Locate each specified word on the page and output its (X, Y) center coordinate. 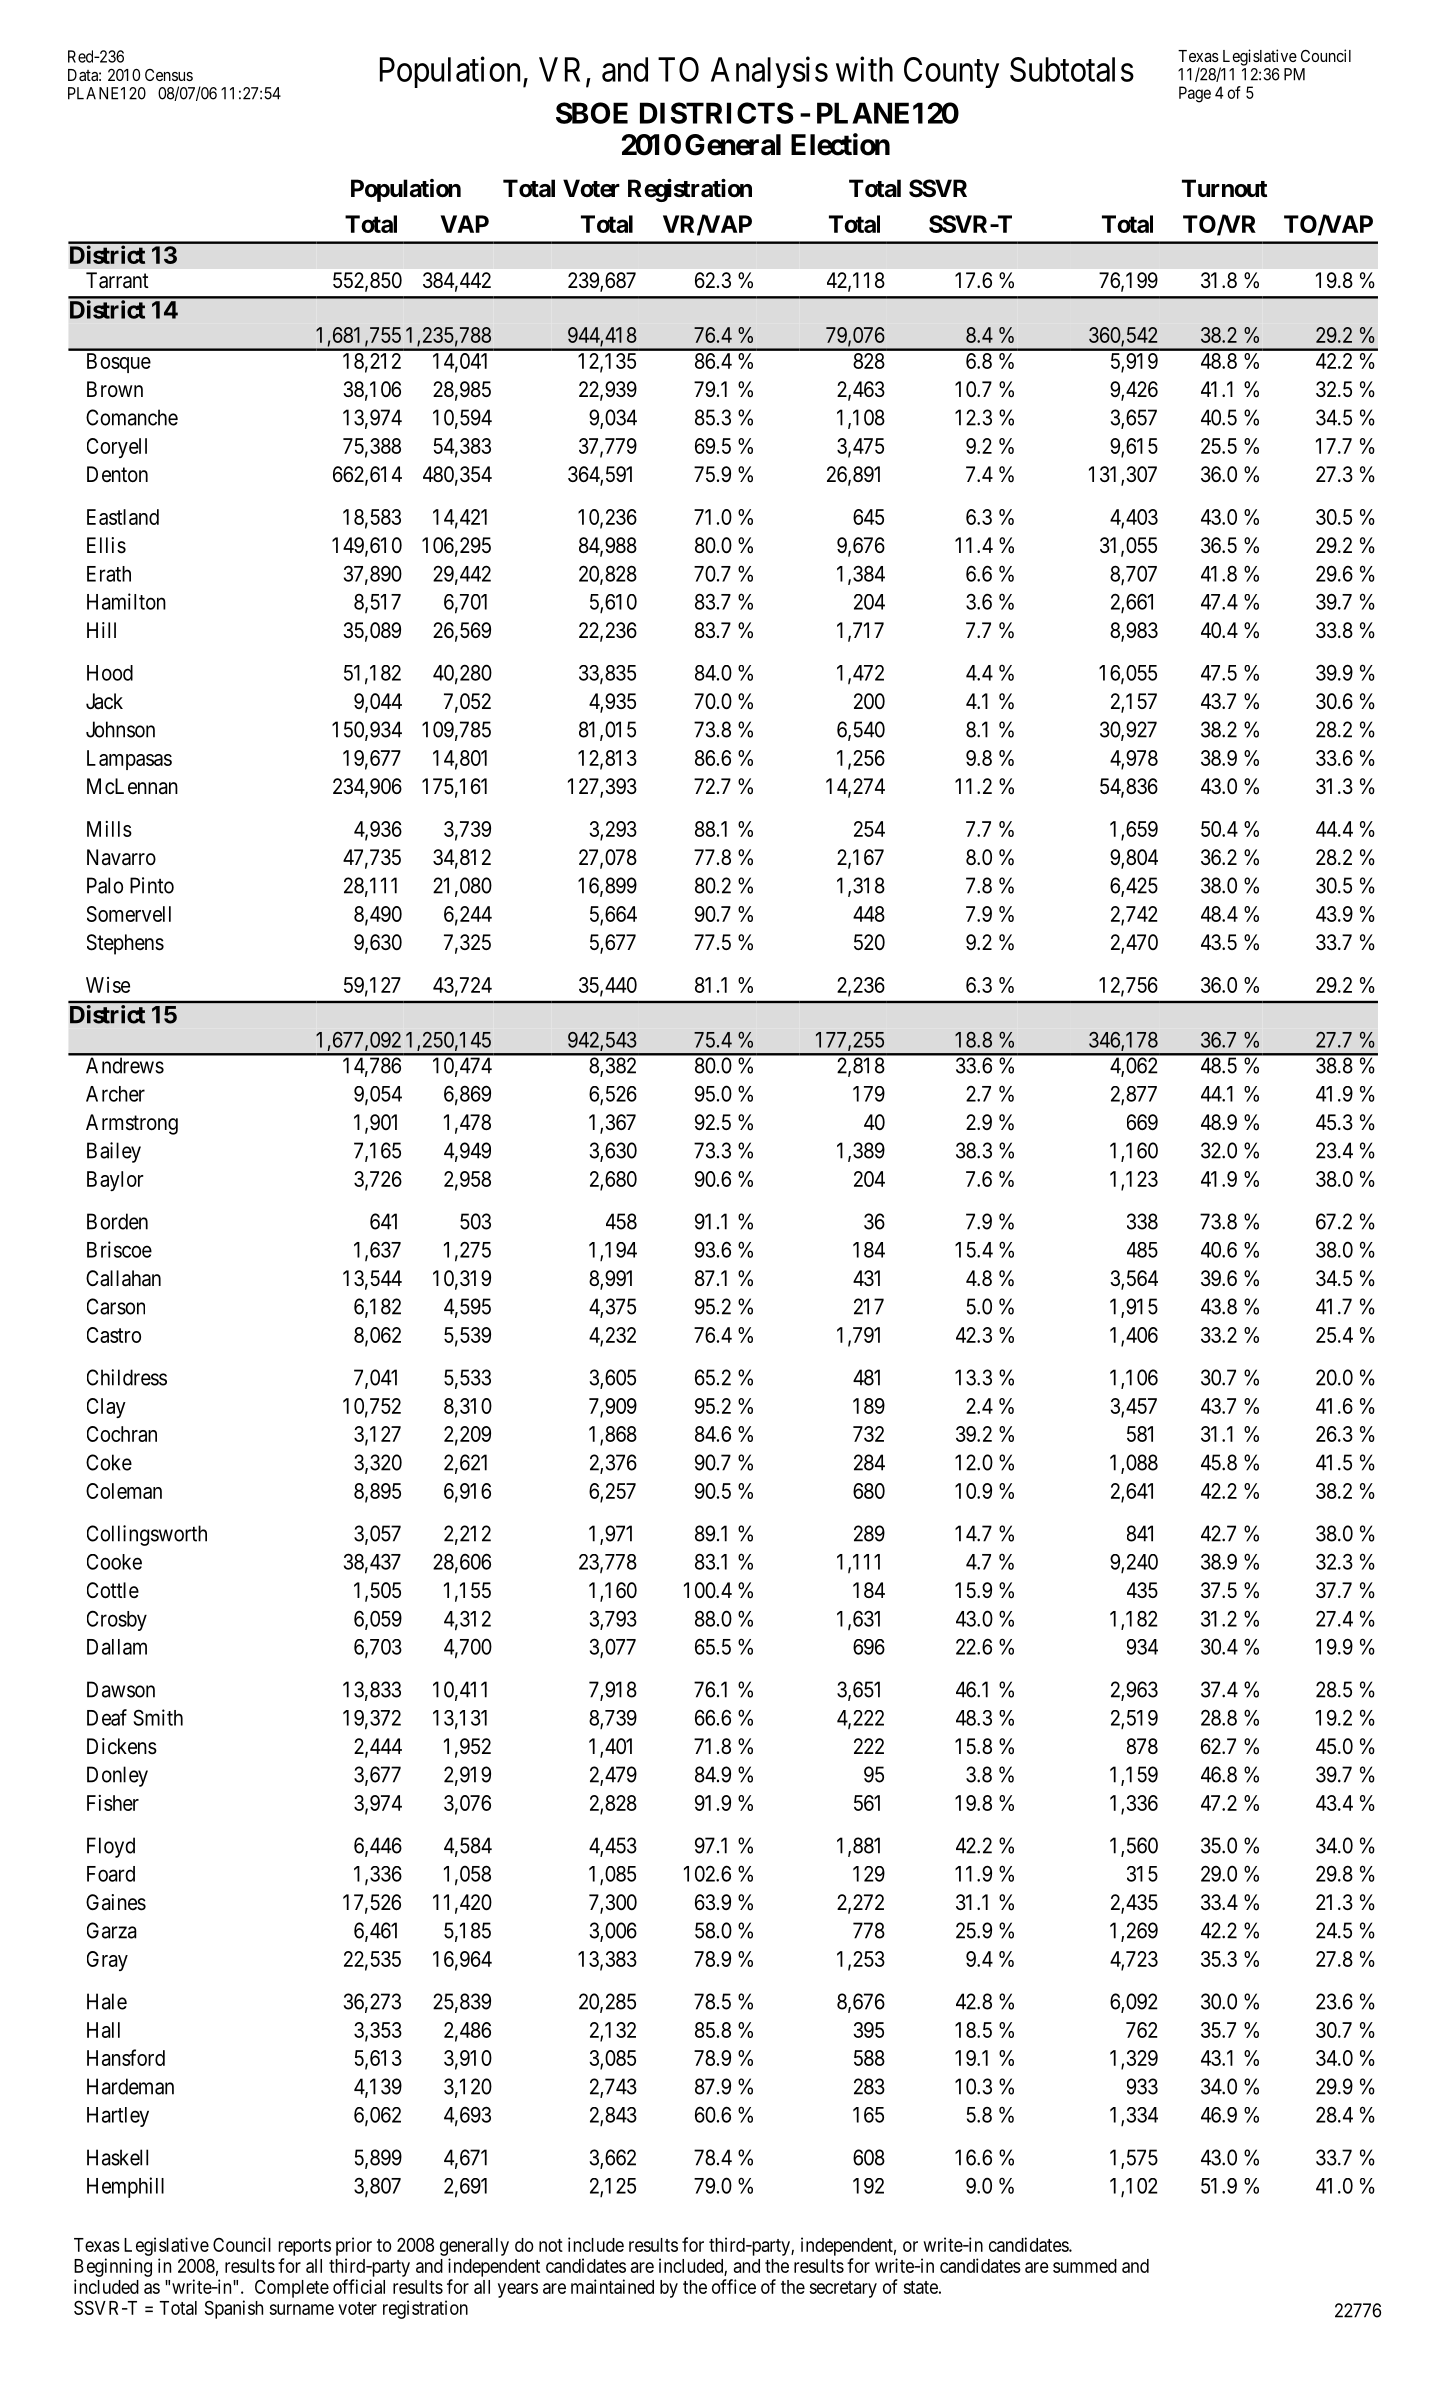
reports (304, 2247)
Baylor (115, 1181)
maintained (612, 2286)
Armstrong (132, 1124)
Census (169, 75)
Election (840, 144)
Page (1195, 94)
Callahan (123, 1278)
